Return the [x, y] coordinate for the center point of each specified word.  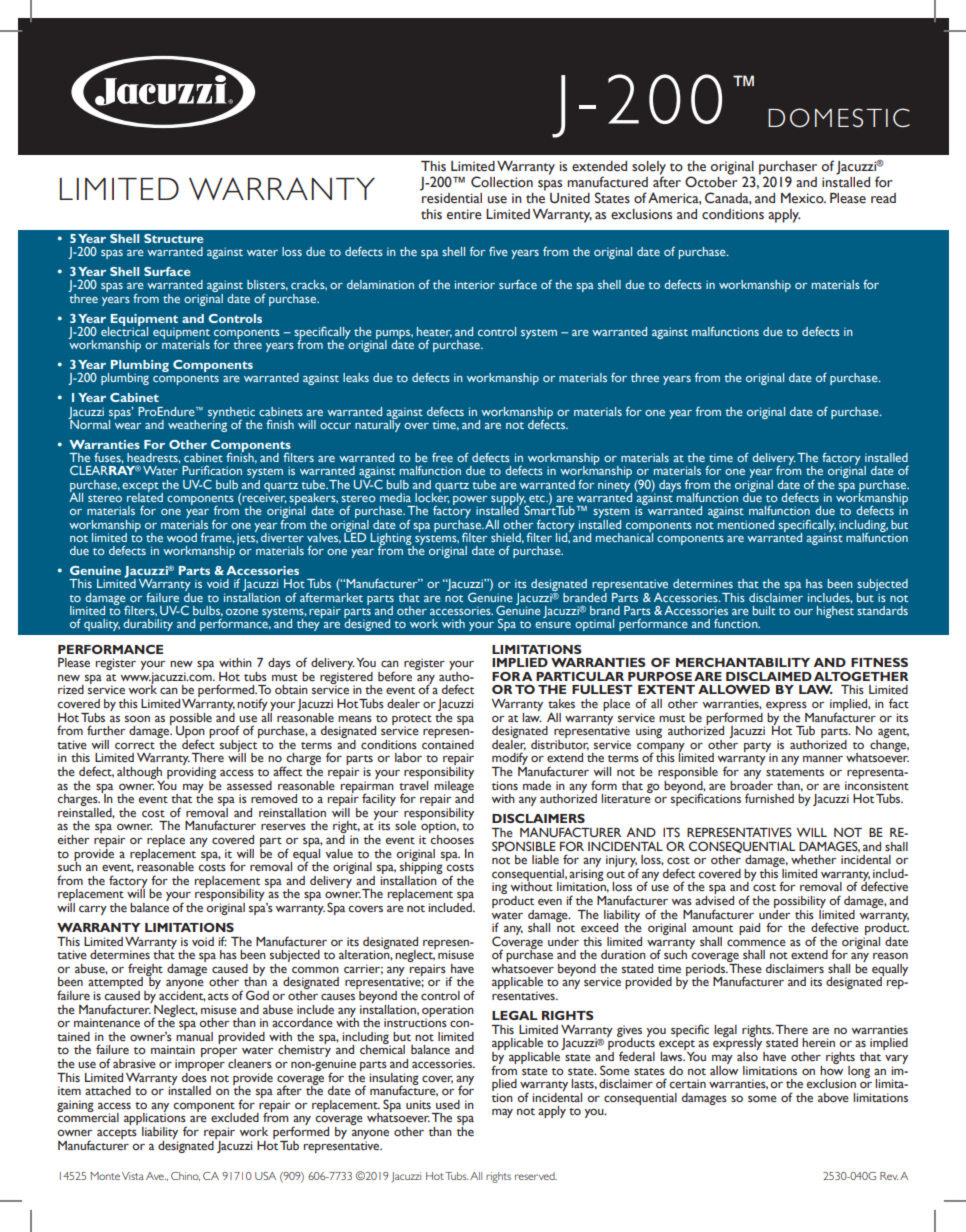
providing [191, 771]
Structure [174, 238]
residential [451, 197]
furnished [769, 798]
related [145, 496]
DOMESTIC [839, 118]
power [470, 502]
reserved [536, 1176]
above [833, 1097]
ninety [615, 487]
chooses [451, 838]
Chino [185, 1176]
